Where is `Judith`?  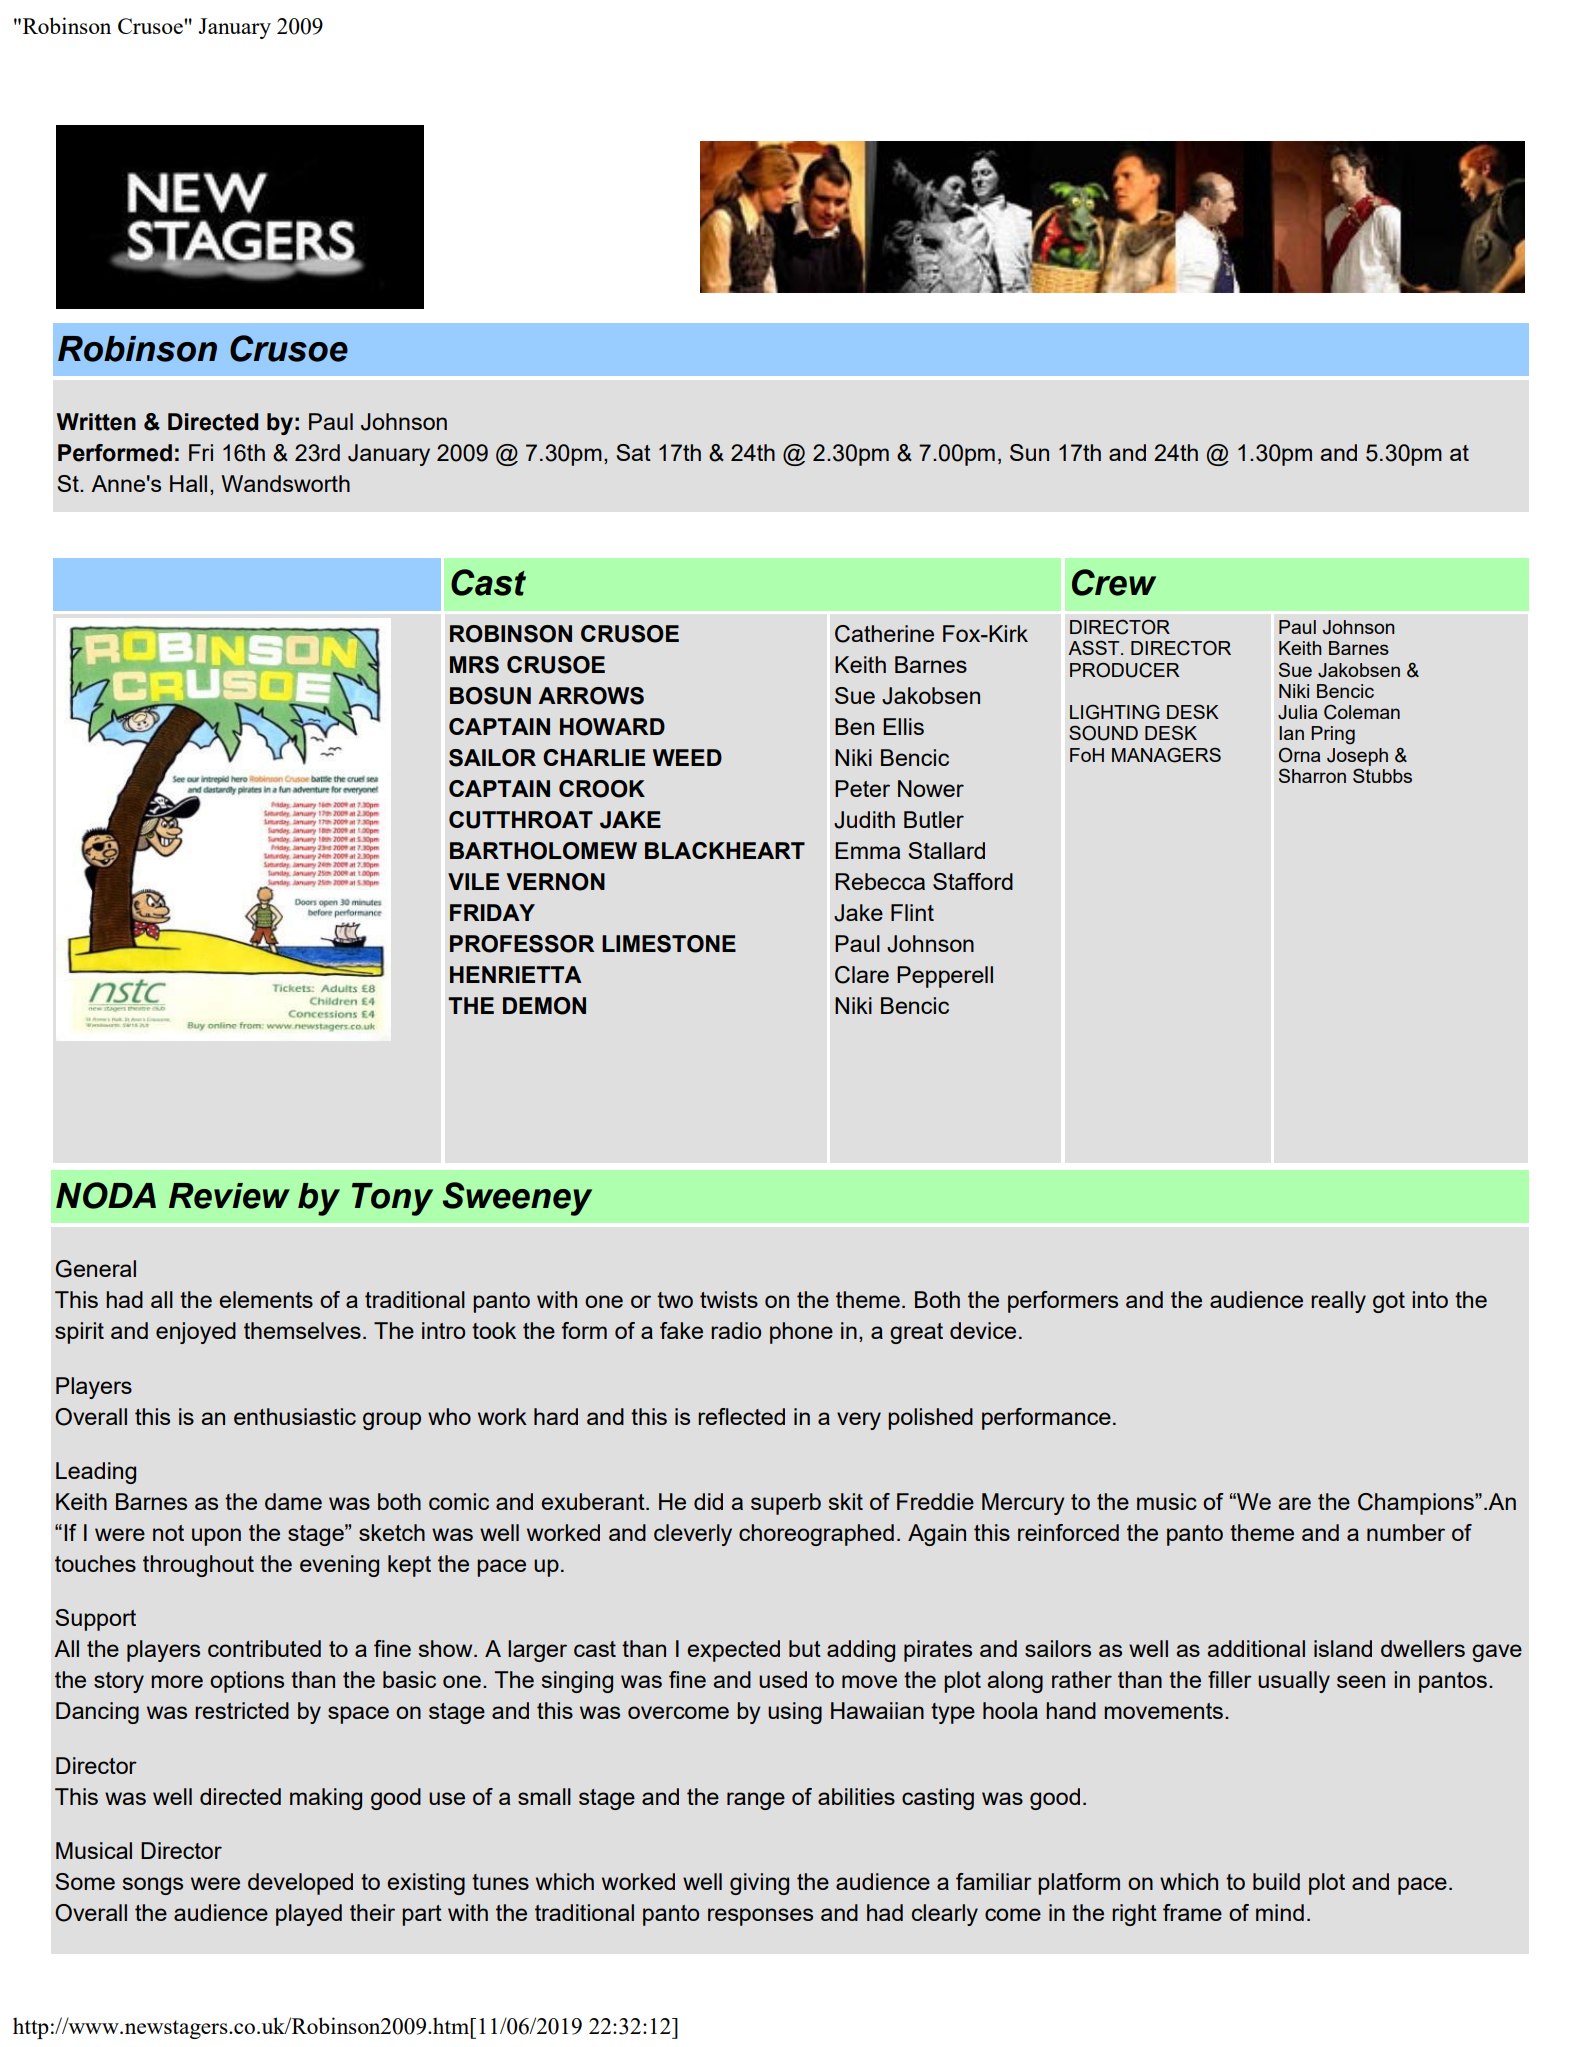 Judith is located at coordinates (864, 820).
